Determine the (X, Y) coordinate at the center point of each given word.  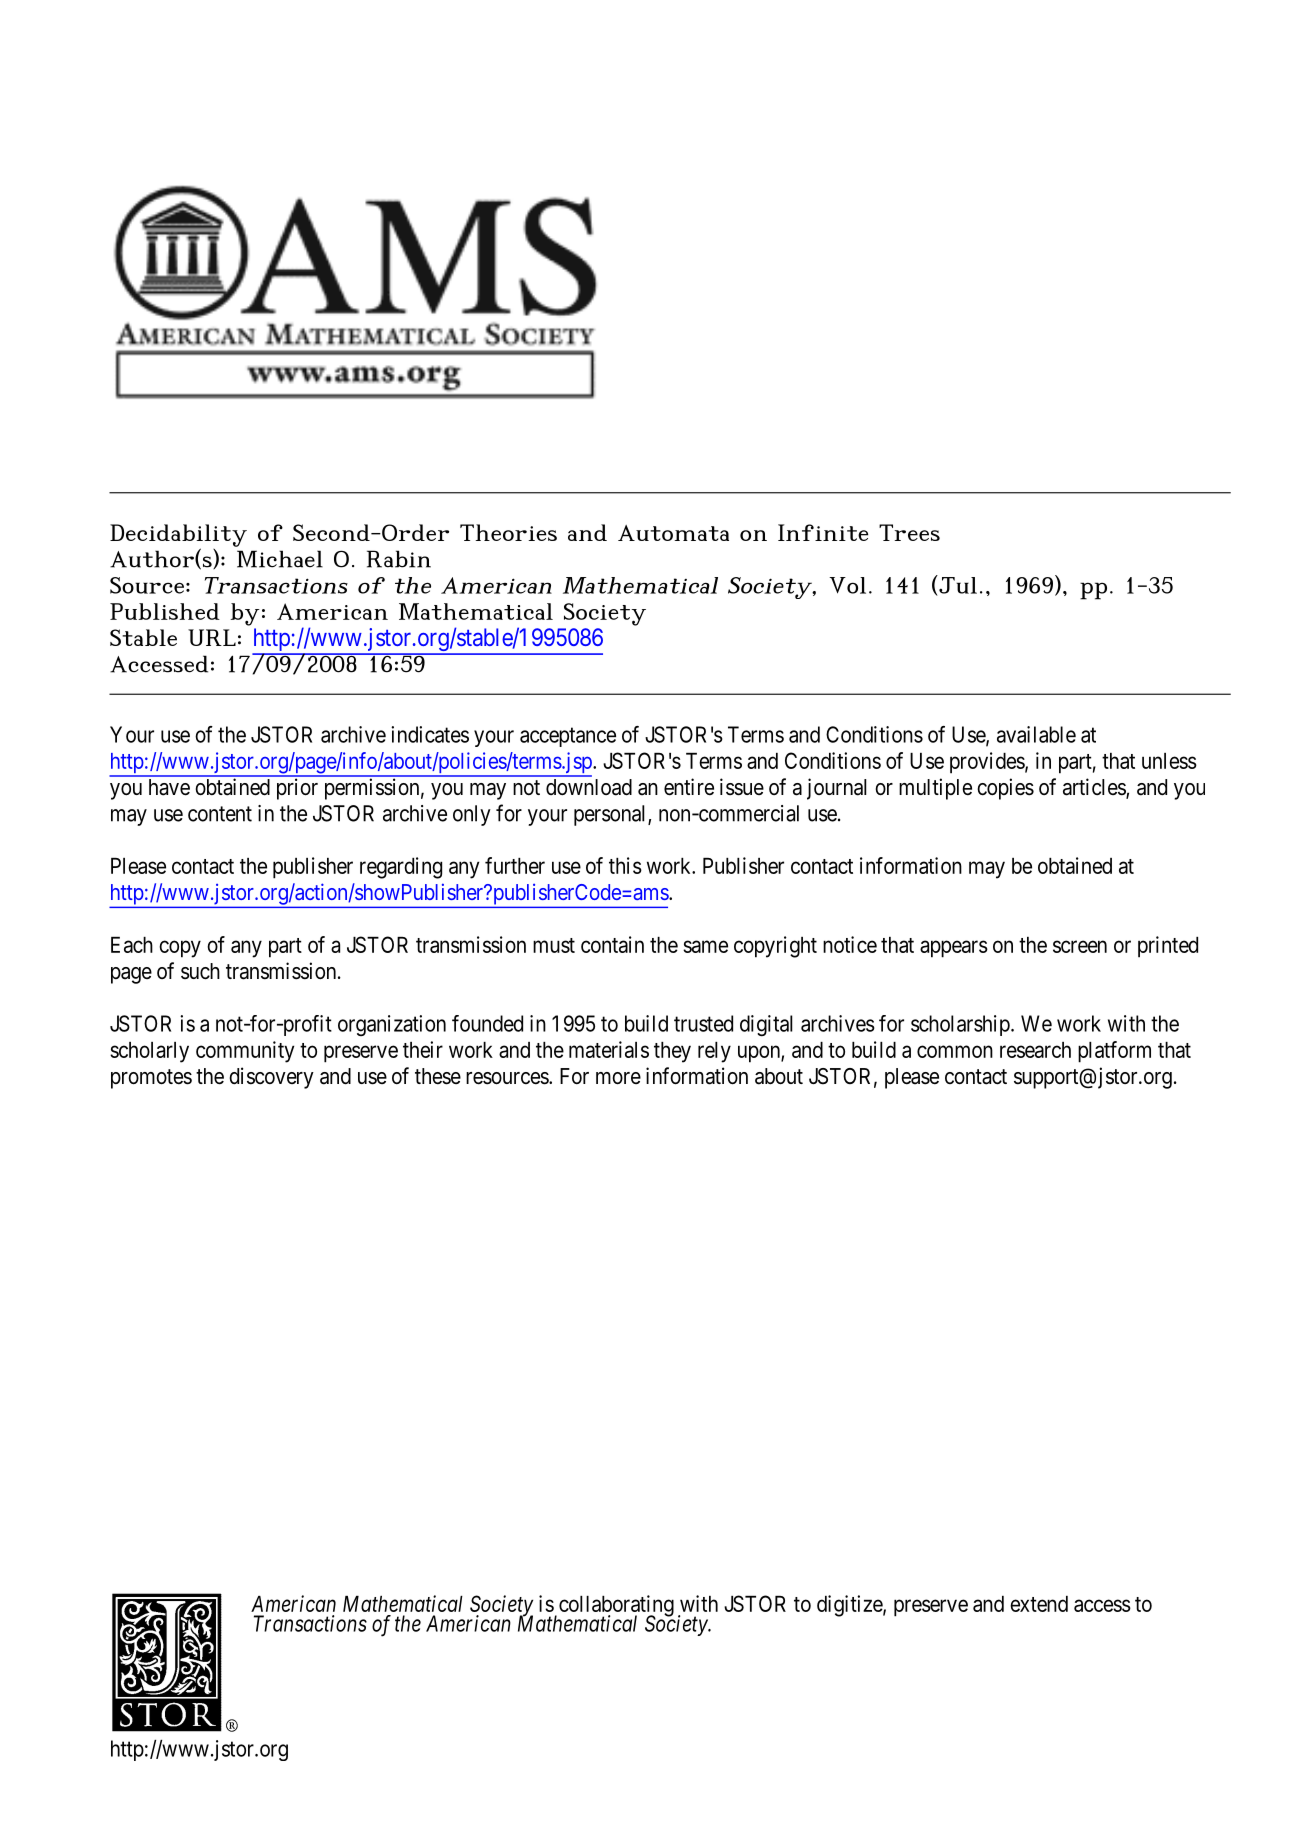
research (1035, 1050)
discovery (271, 1078)
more (618, 1078)
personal (611, 815)
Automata (673, 533)
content (220, 814)
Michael (280, 559)
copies (1005, 789)
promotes (151, 1079)
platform (1114, 1052)
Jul (957, 585)
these (438, 1076)
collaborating (615, 1607)
